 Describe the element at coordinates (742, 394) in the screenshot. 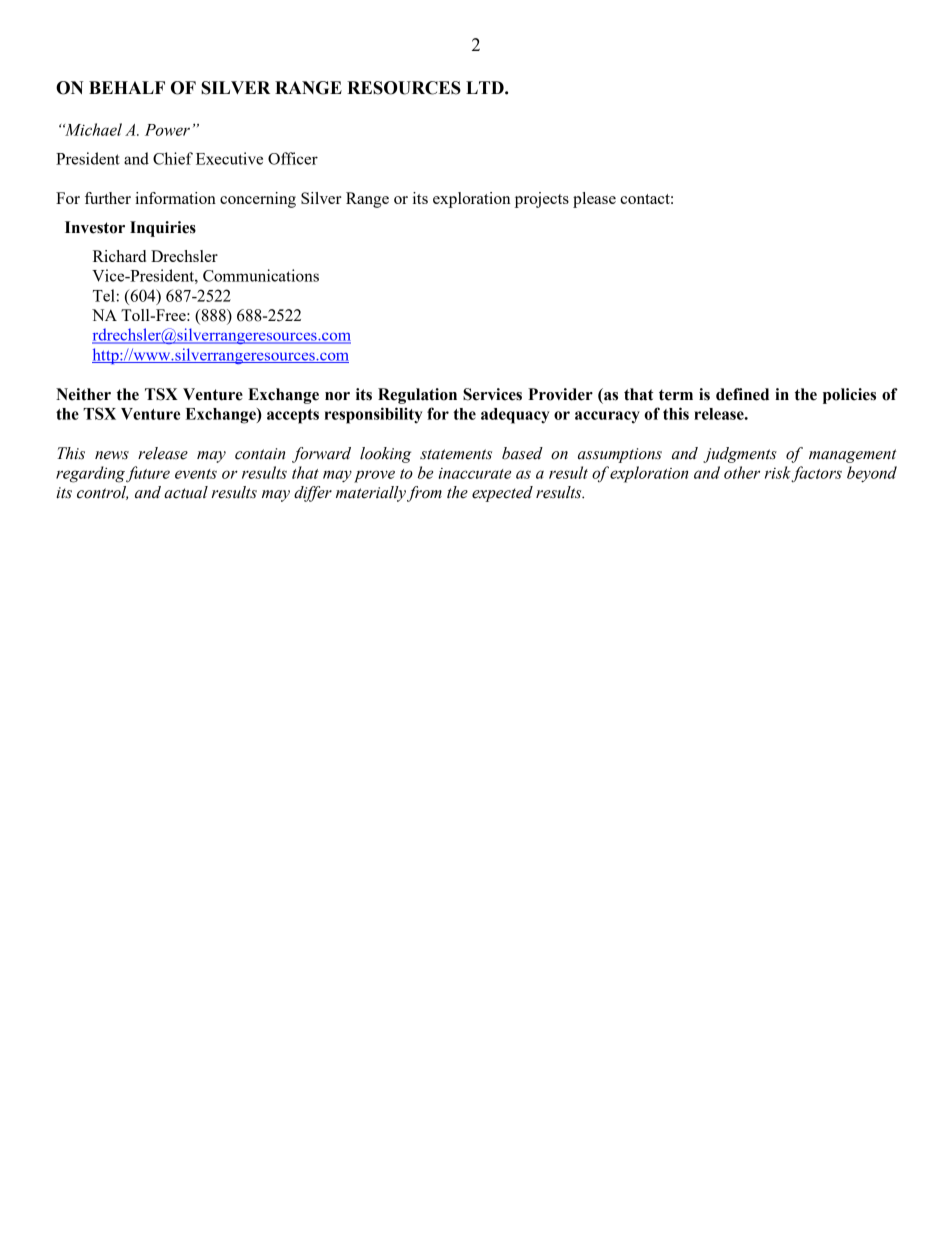

I see `defined` at that location.
